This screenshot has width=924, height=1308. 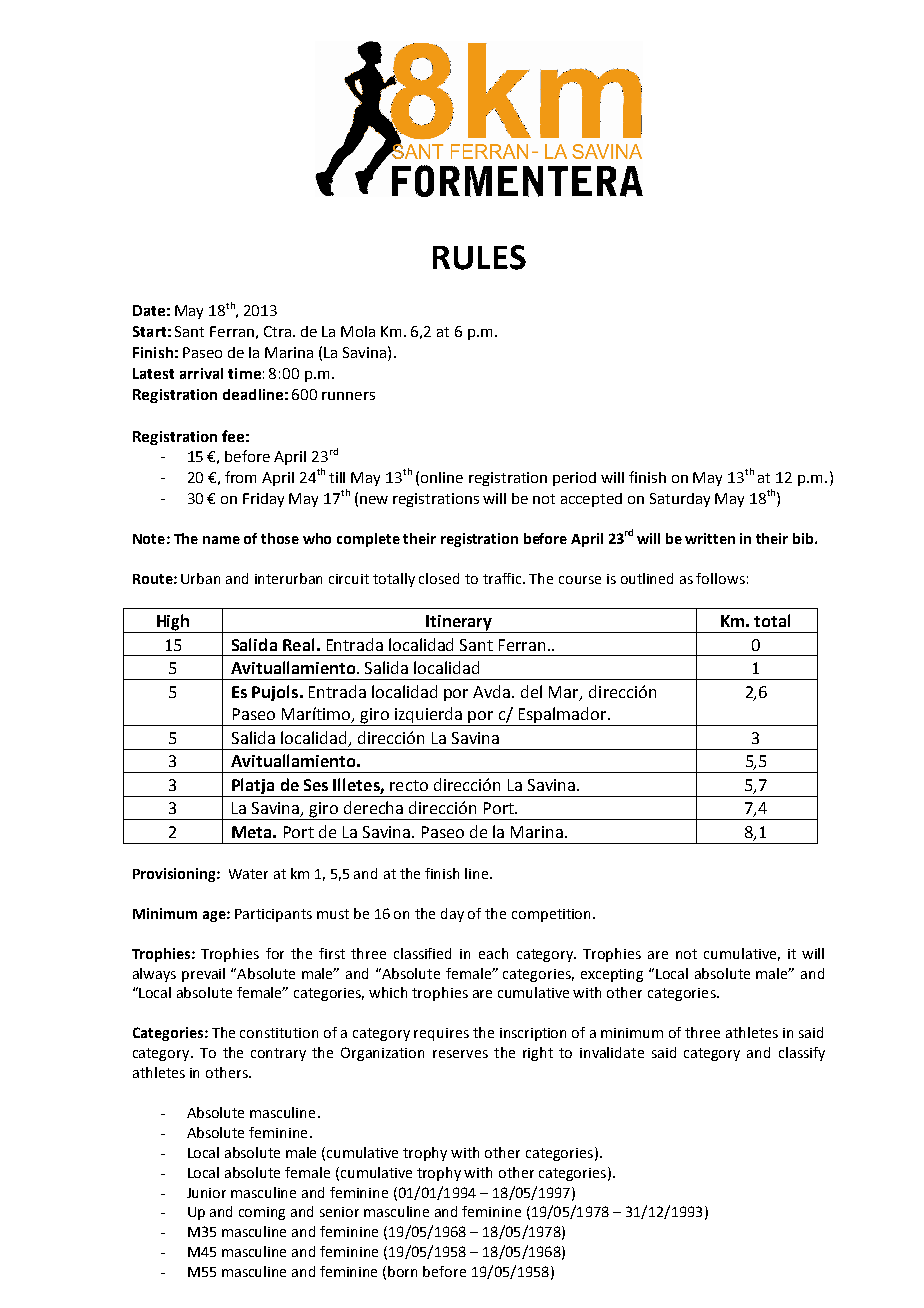 I want to click on classify, so click(x=802, y=1054).
